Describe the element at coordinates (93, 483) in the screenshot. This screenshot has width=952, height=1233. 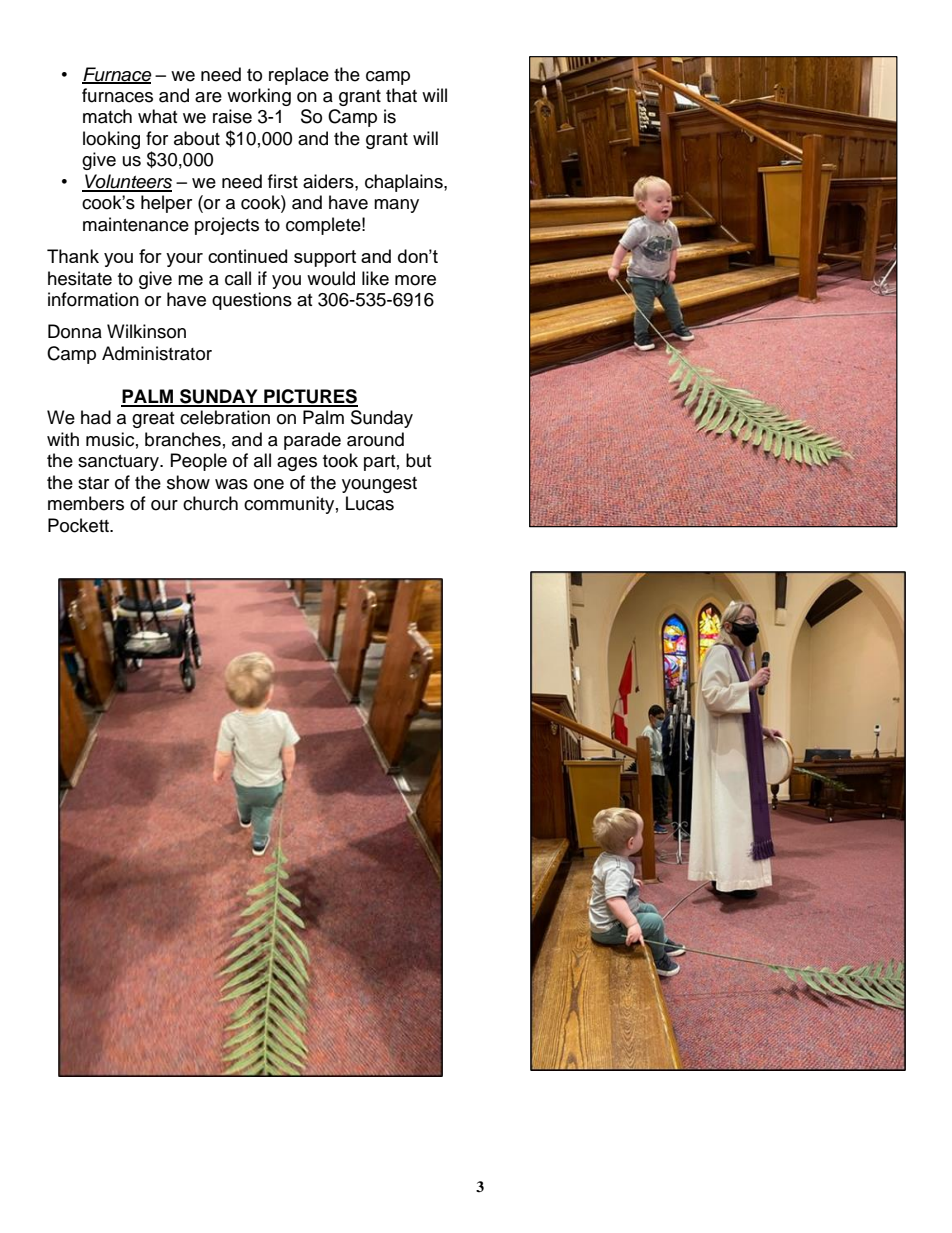
I see `star` at that location.
